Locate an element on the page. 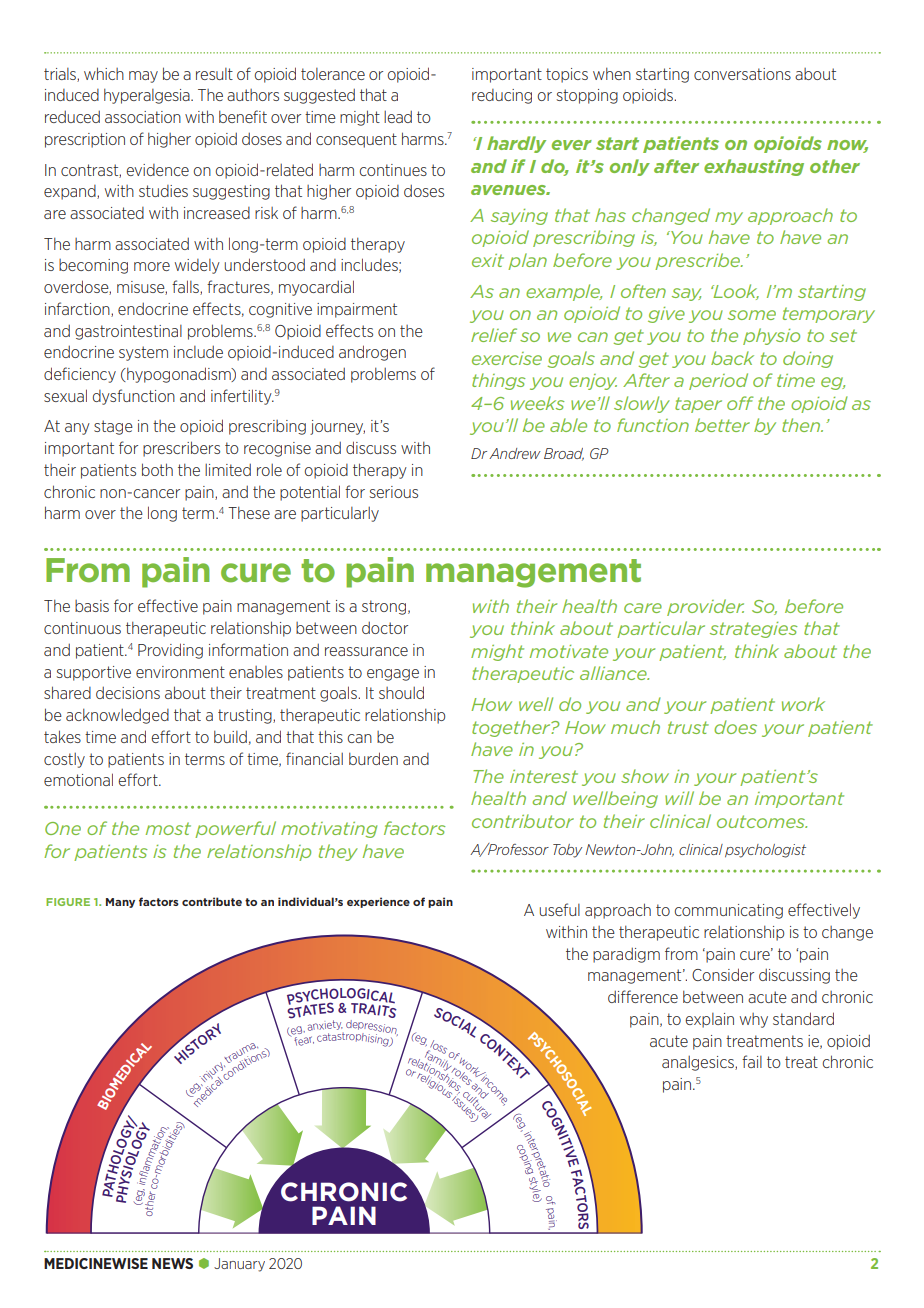 The width and height of the page is (924, 1308). both is located at coordinates (157, 469).
